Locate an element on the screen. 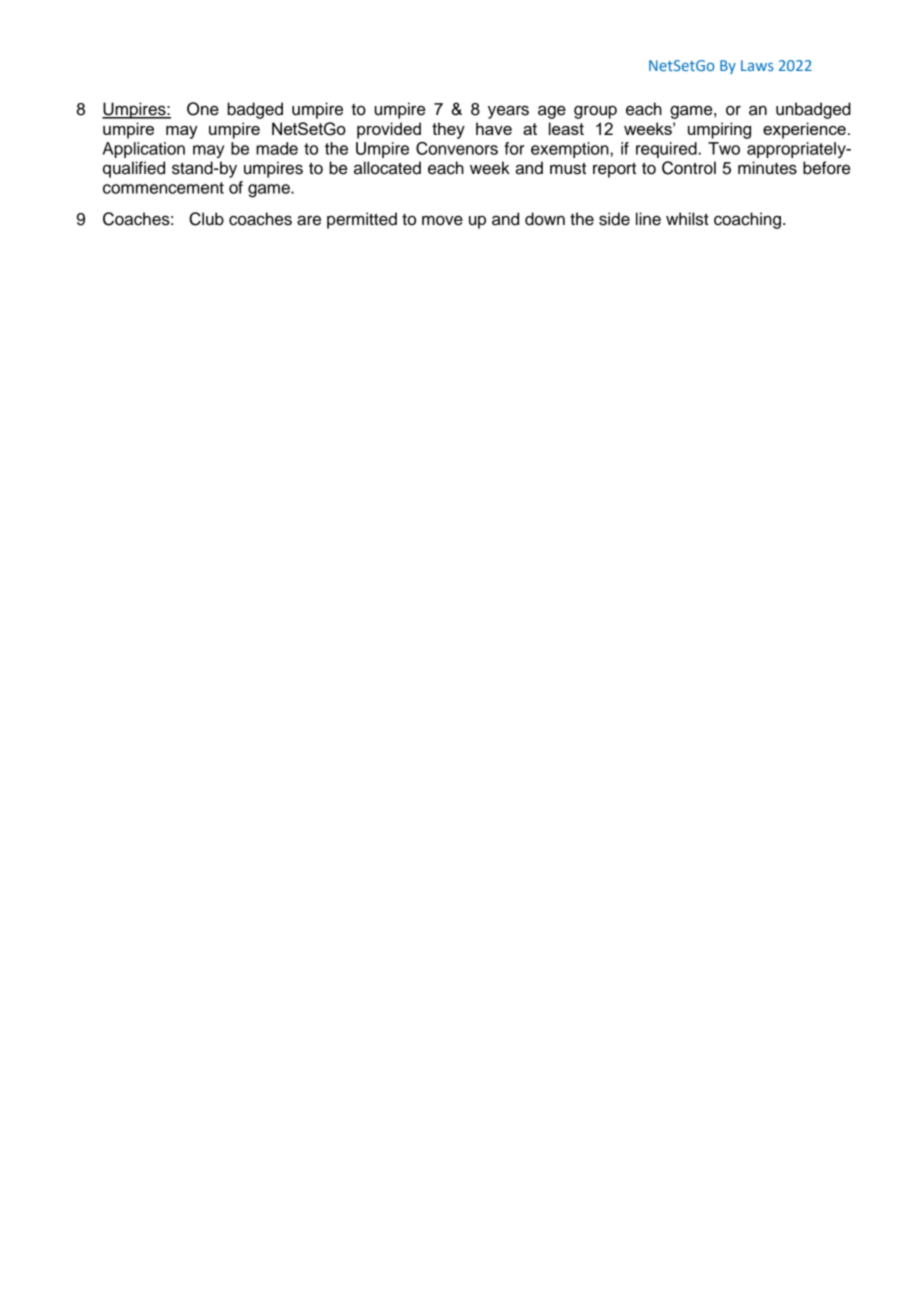  provided is located at coordinates (389, 130).
